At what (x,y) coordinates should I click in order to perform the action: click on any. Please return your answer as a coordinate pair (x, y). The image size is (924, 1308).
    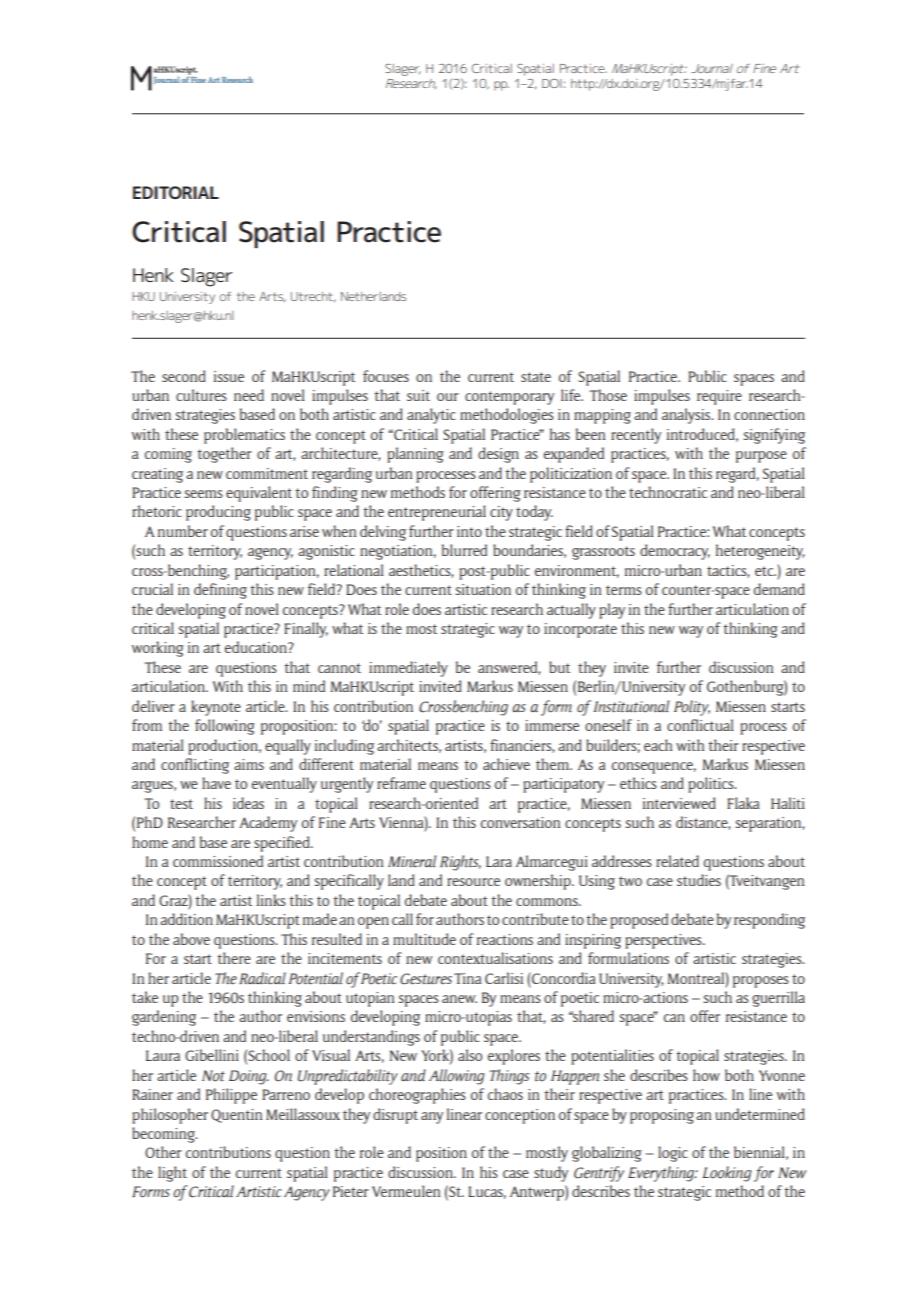
    Looking at the image, I should click on (432, 1118).
